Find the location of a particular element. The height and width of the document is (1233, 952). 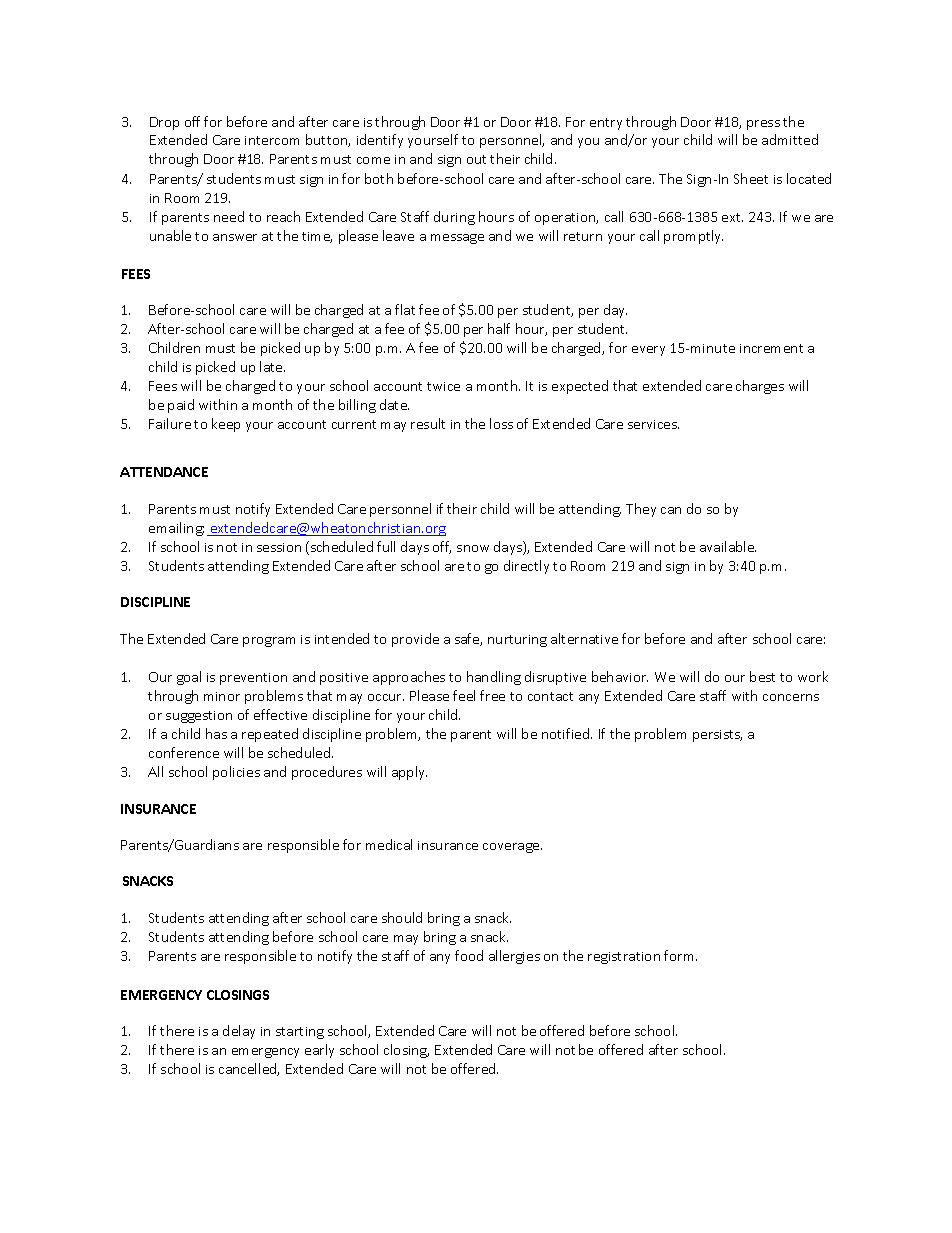

free is located at coordinates (492, 695).
